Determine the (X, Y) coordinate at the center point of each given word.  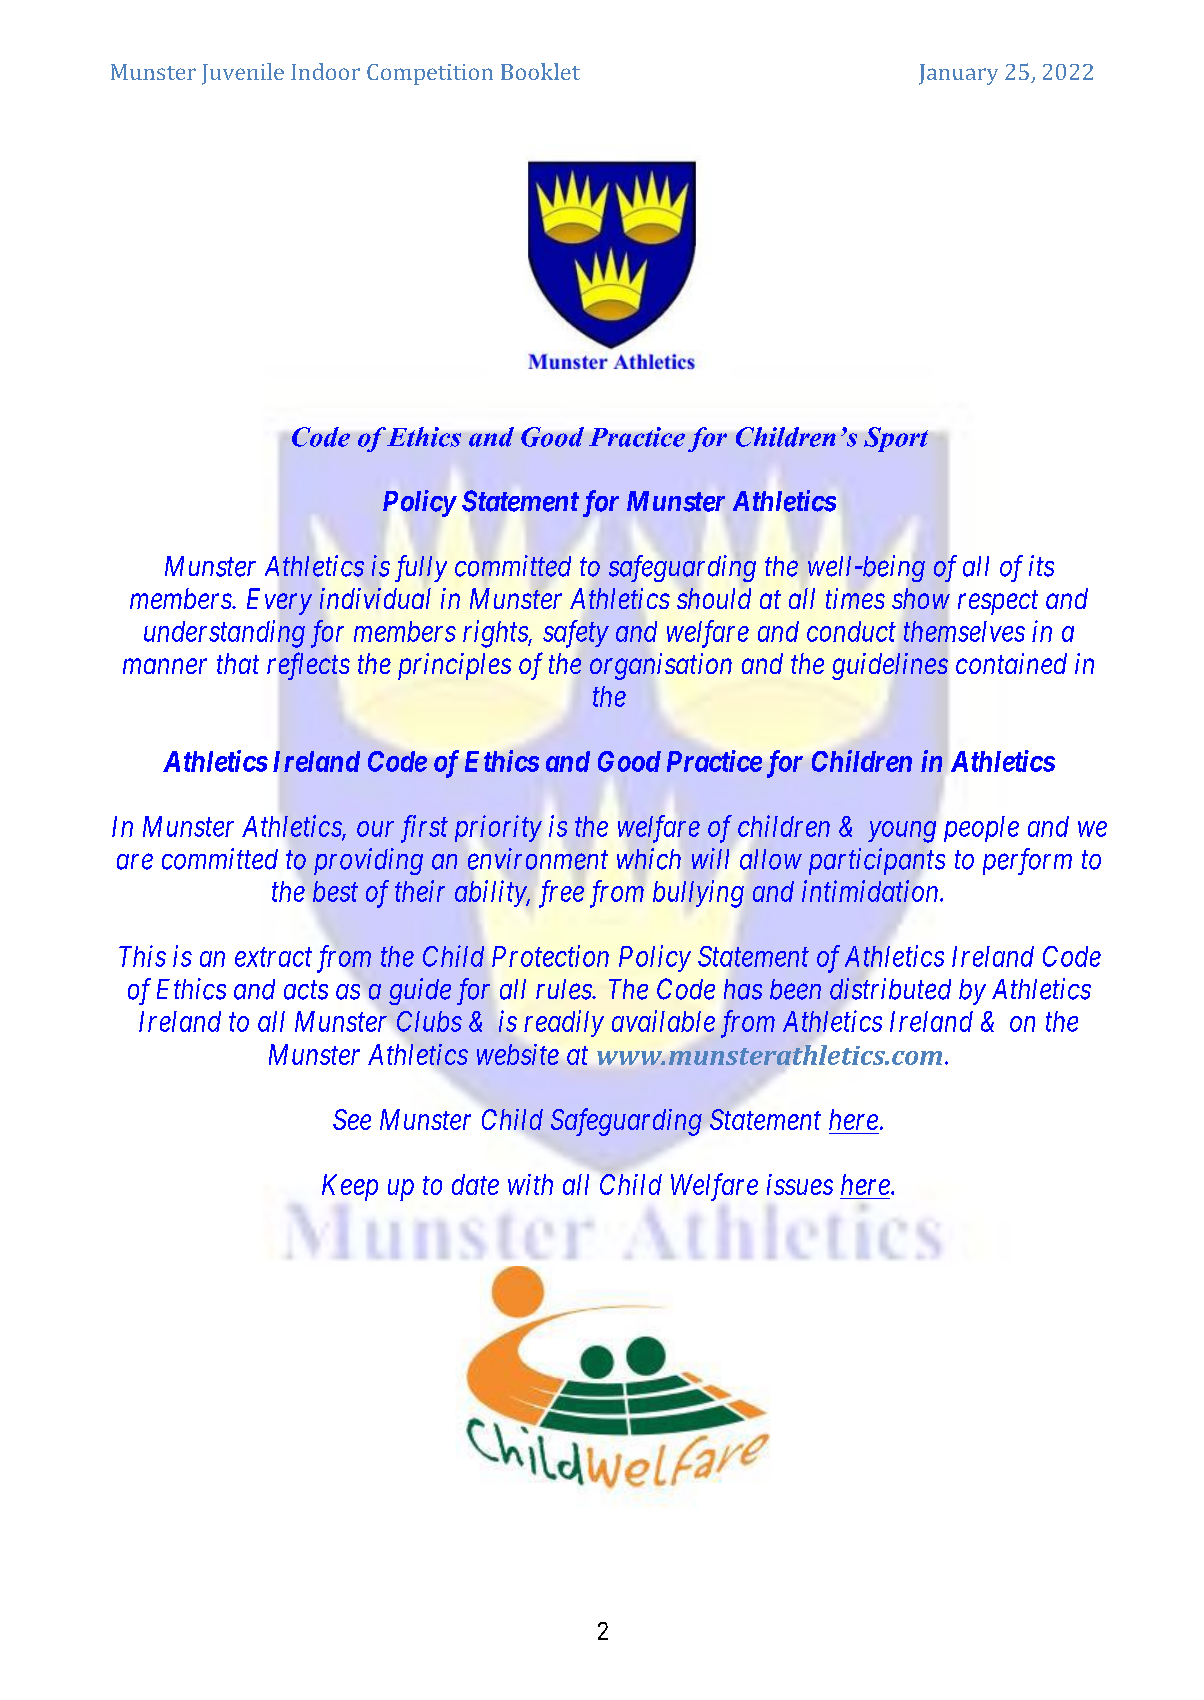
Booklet (540, 71)
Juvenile (243, 74)
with (530, 1184)
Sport (896, 439)
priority (498, 829)
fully (421, 568)
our (375, 829)
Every (279, 601)
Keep (350, 1187)
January (958, 74)
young (902, 832)
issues (800, 1184)
